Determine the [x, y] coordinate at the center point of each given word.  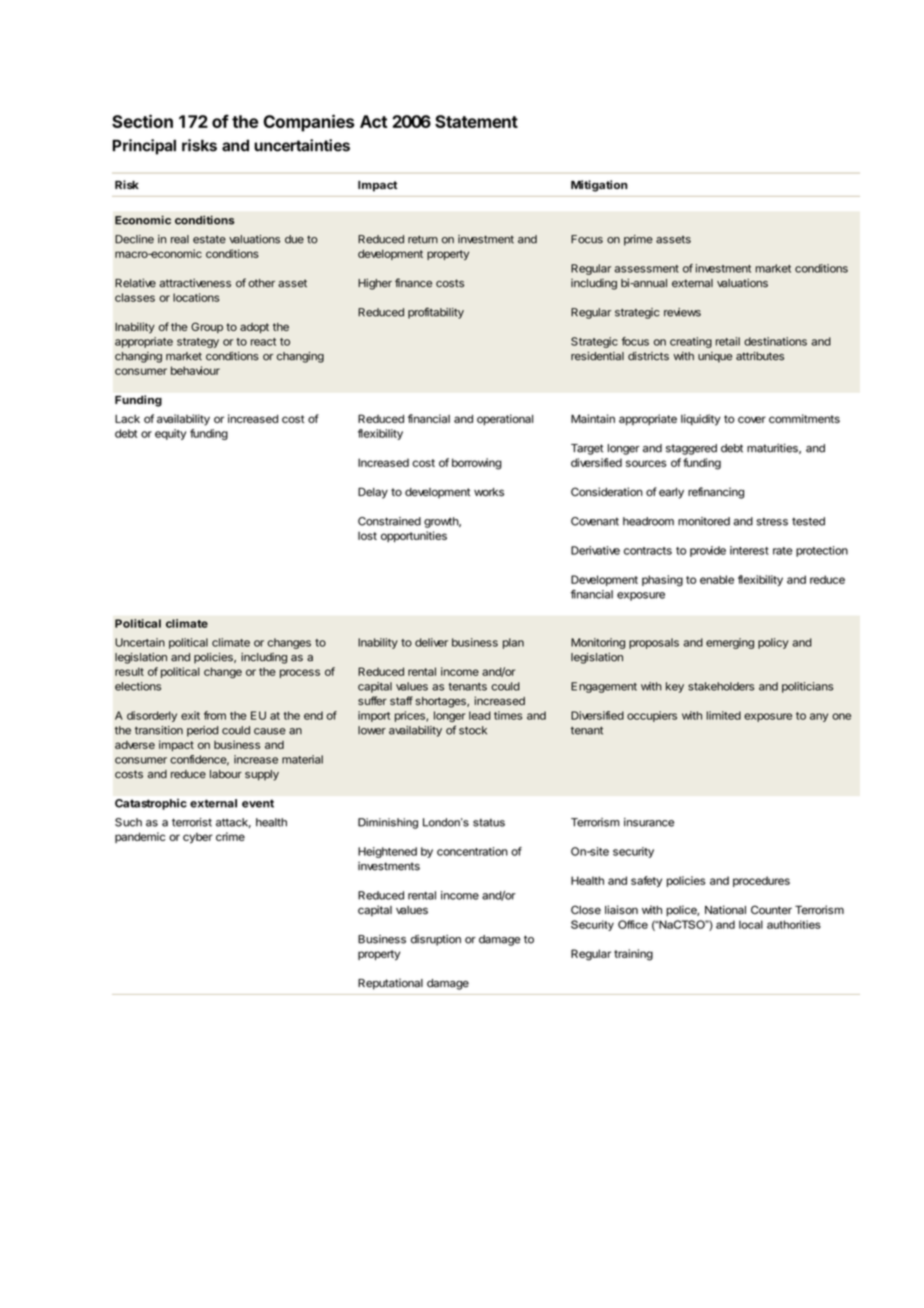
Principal [144, 147]
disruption [436, 940]
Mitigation [599, 186]
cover [752, 419]
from [215, 715]
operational [505, 420]
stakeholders [721, 686]
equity [170, 434]
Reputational [390, 984]
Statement [476, 121]
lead [480, 715]
